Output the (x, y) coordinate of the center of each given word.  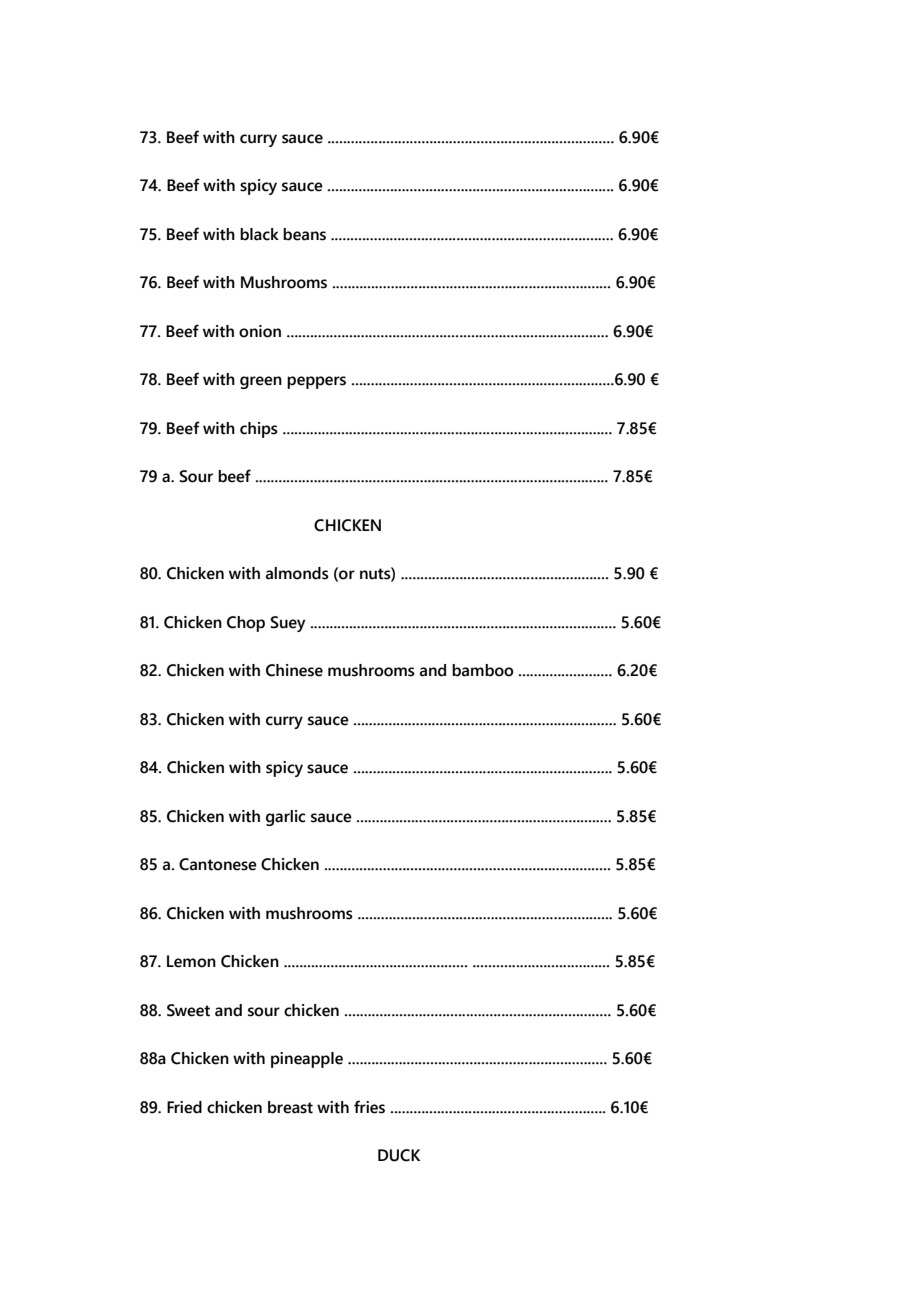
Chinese (294, 670)
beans (304, 234)
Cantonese (218, 864)
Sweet (188, 1010)
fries (369, 1107)
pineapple (307, 1060)
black (259, 234)
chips (259, 430)
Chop (246, 624)
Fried (184, 1107)
